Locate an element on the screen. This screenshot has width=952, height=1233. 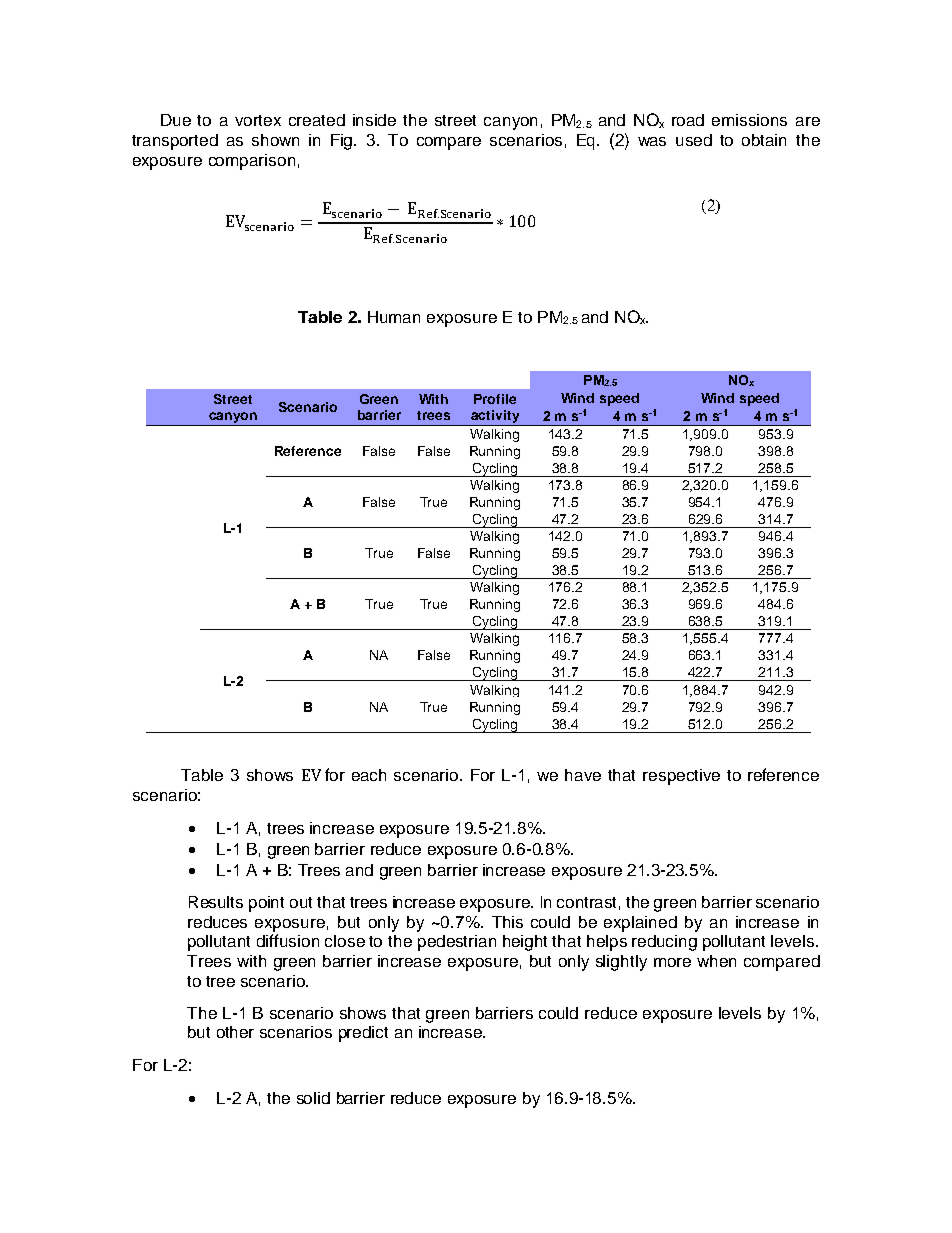
reducing is located at coordinates (664, 943).
